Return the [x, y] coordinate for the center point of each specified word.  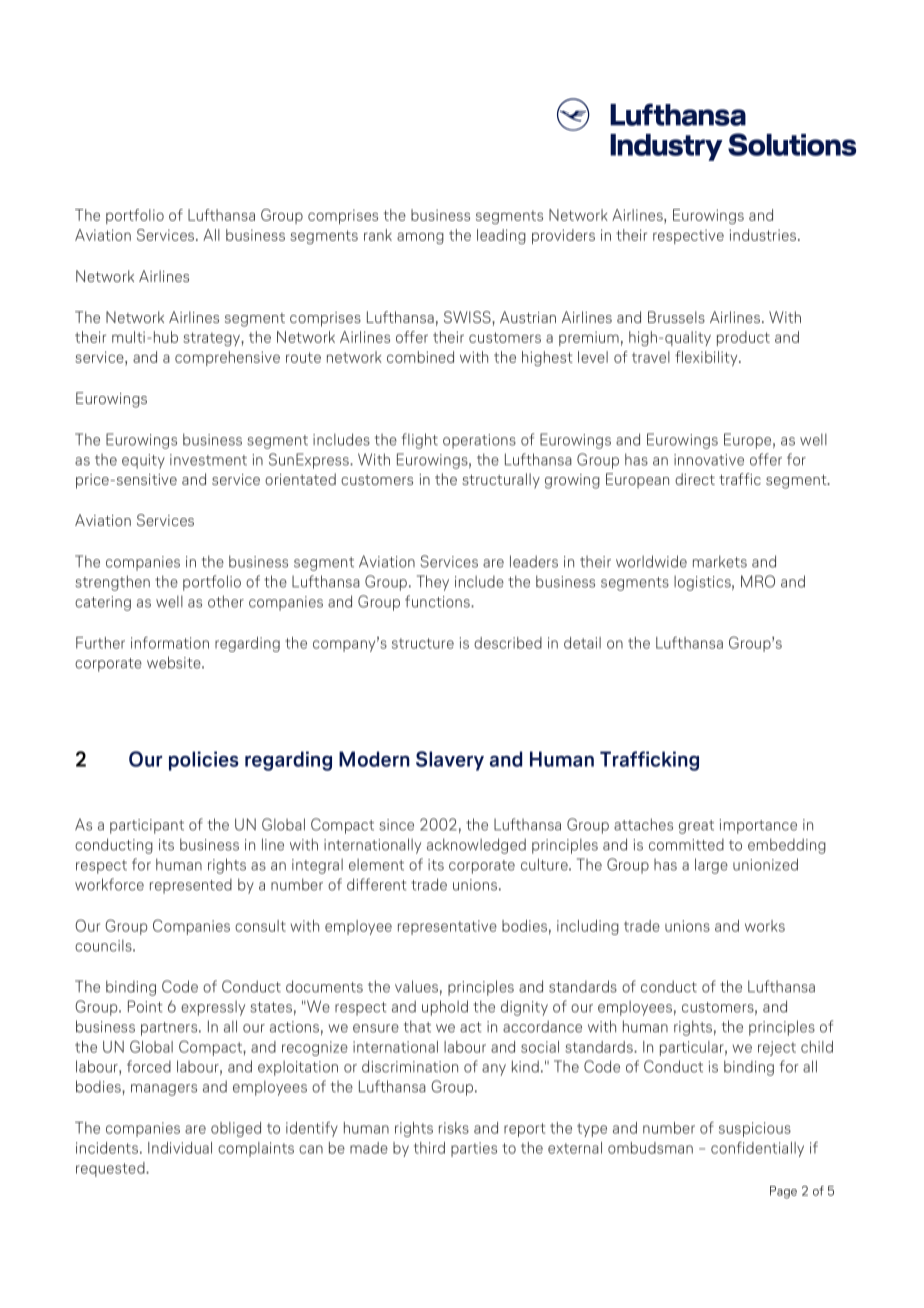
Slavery [450, 761]
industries [764, 235]
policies [204, 761]
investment [208, 460]
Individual [180, 1148]
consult [260, 926]
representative [447, 927]
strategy [212, 339]
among [420, 238]
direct [695, 479]
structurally [501, 481]
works [765, 926]
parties [474, 1149]
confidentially [757, 1149]
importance [758, 826]
